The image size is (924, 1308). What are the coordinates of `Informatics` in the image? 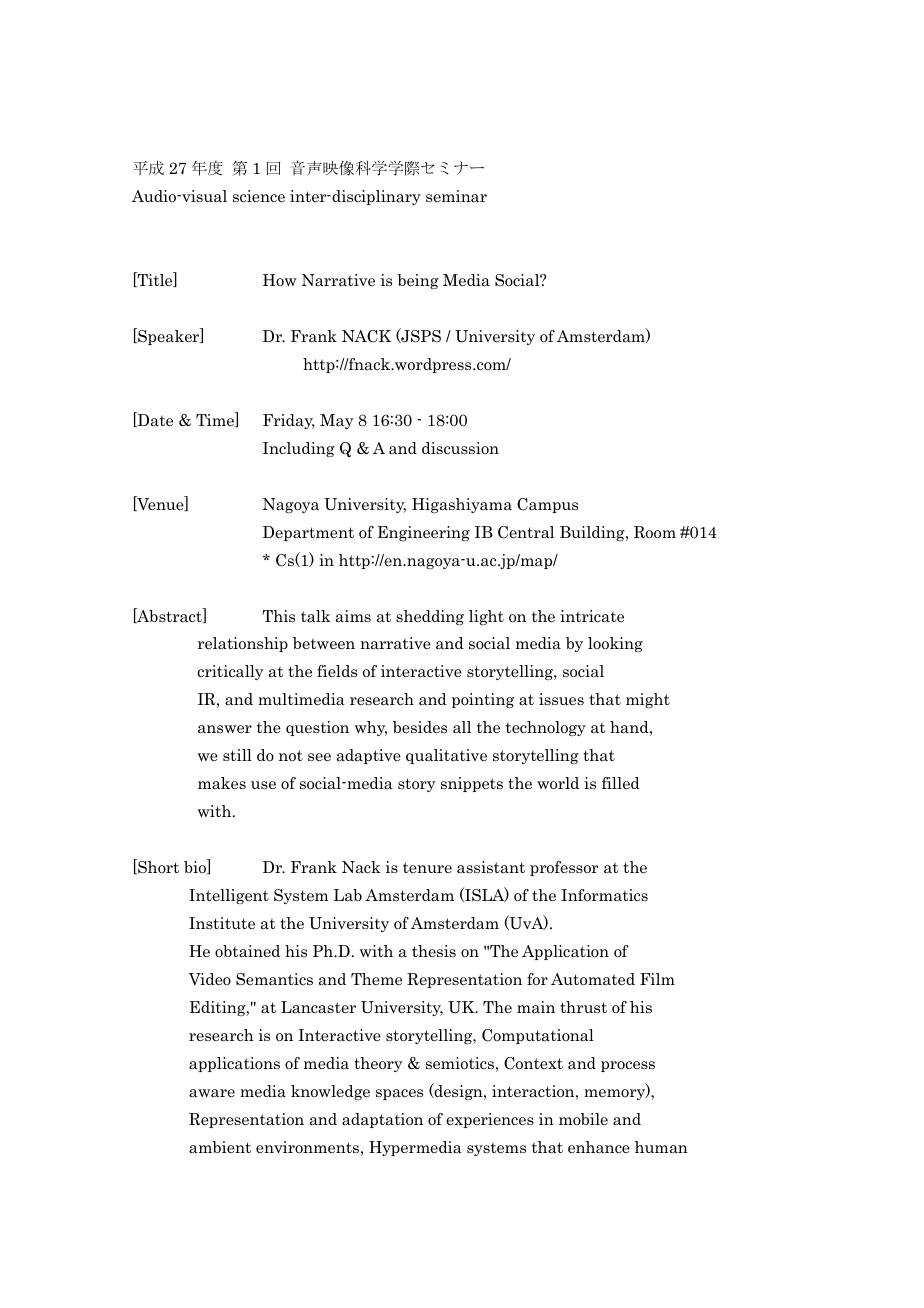 It's located at (604, 895).
